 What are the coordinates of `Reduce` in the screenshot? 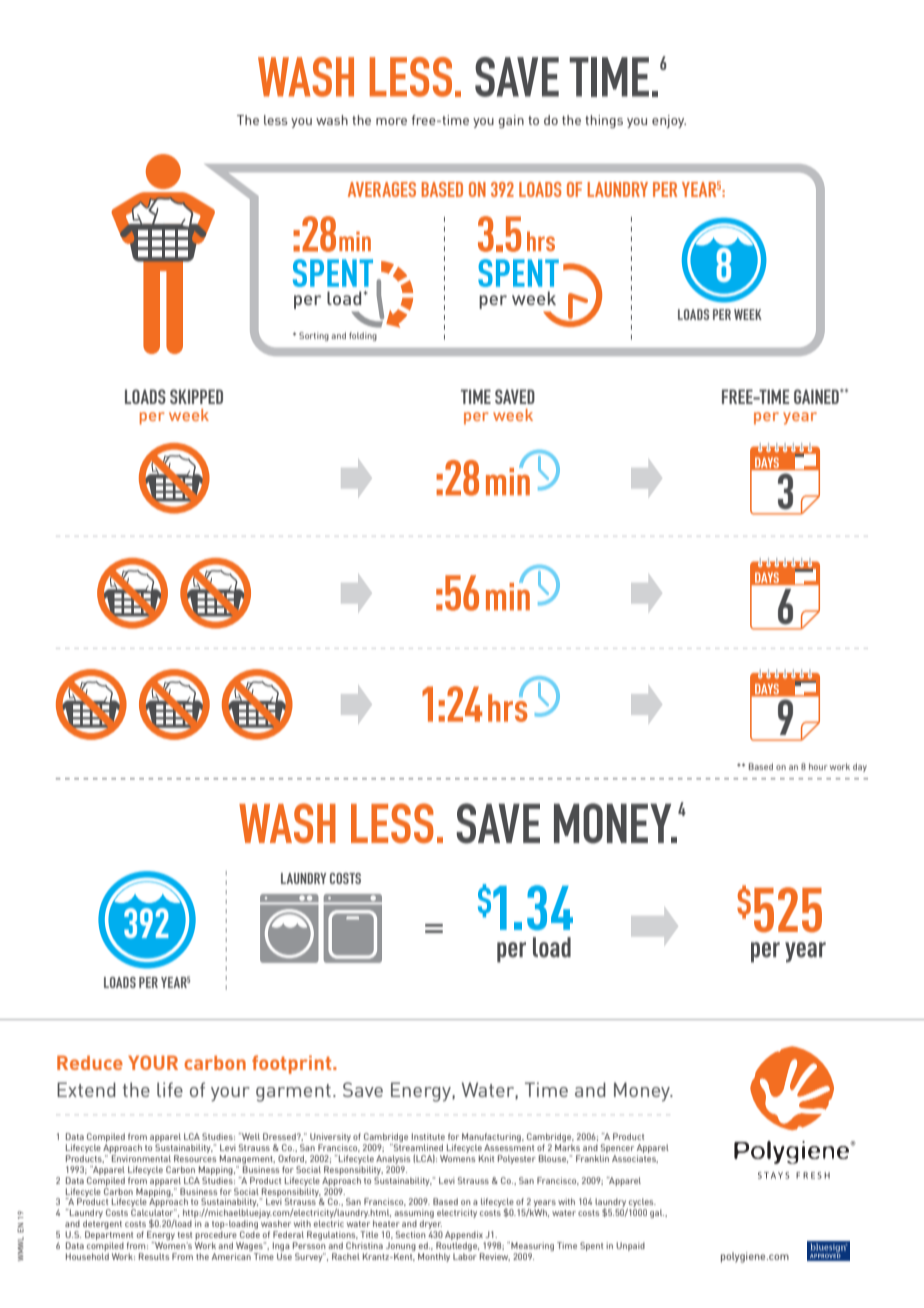 It's located at (90, 1062).
